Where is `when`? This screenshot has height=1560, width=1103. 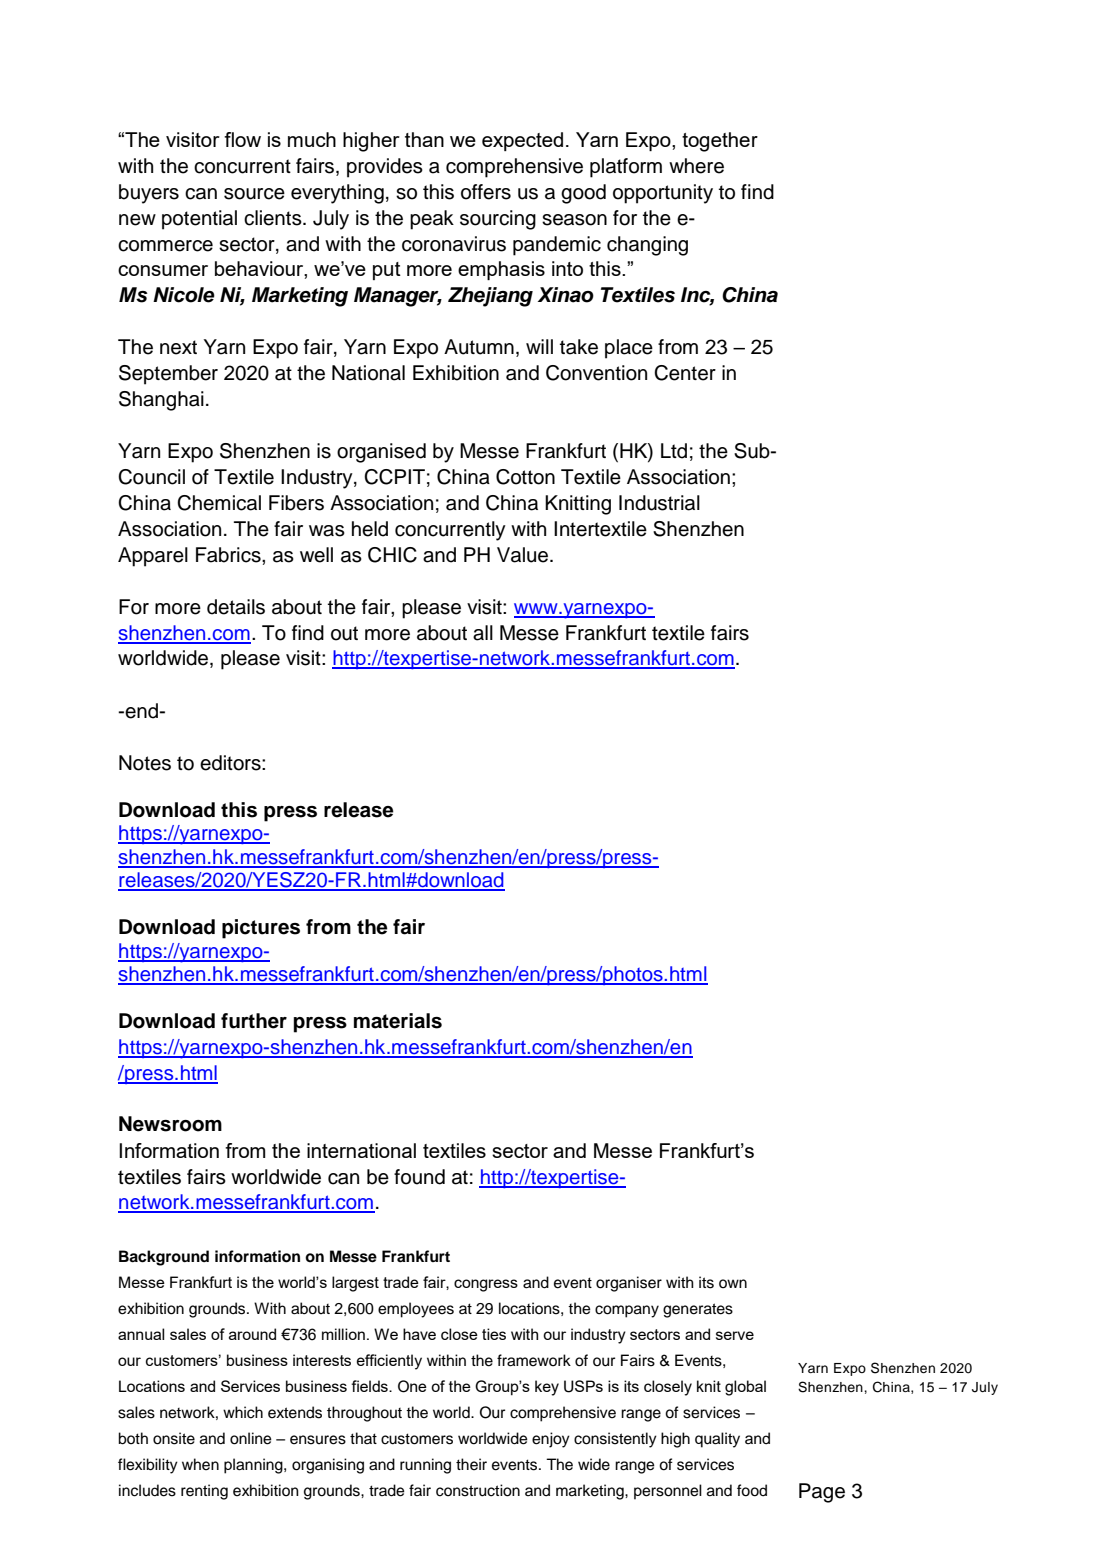 when is located at coordinates (200, 1464).
